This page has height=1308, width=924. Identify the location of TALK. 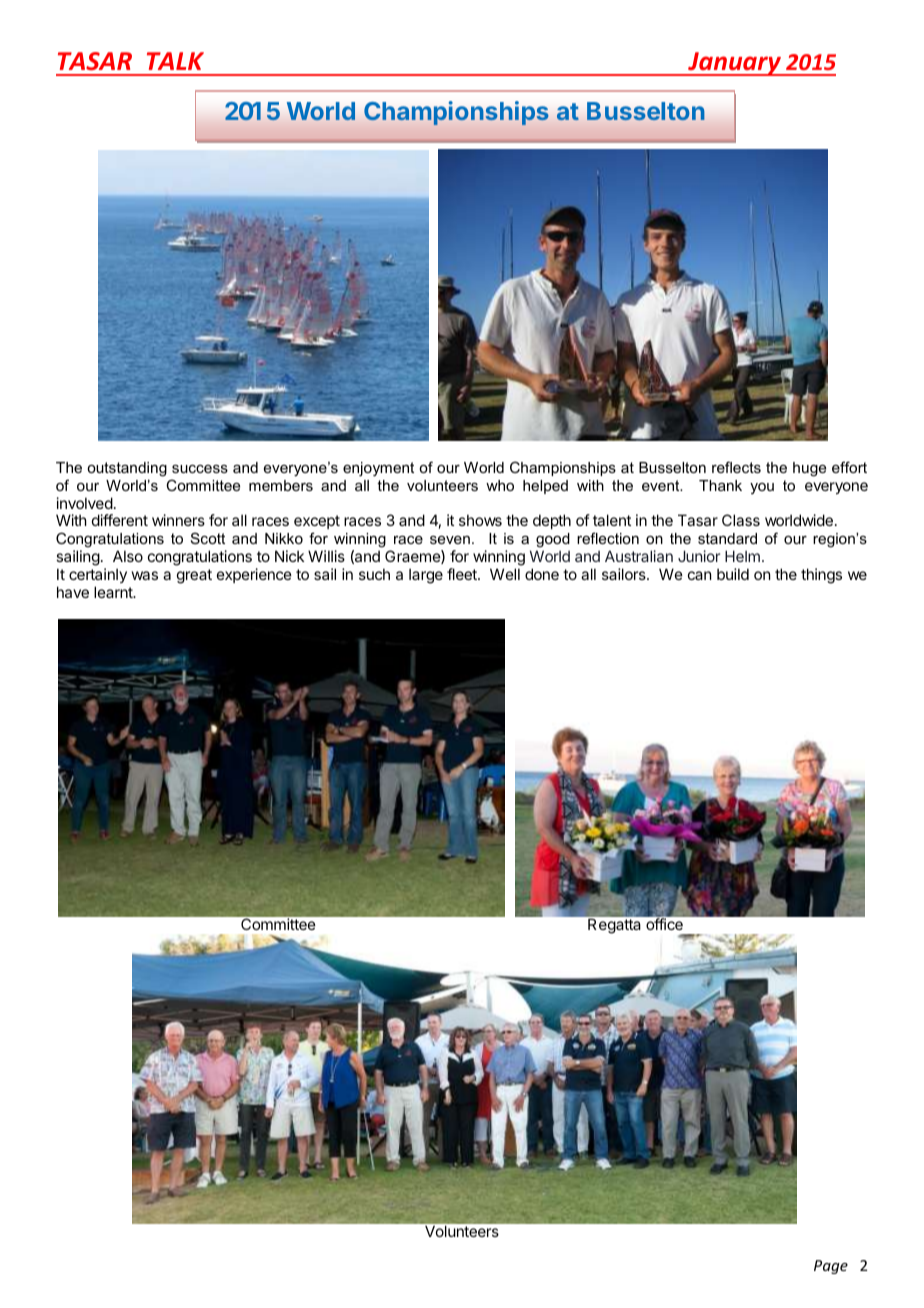
(175, 61).
